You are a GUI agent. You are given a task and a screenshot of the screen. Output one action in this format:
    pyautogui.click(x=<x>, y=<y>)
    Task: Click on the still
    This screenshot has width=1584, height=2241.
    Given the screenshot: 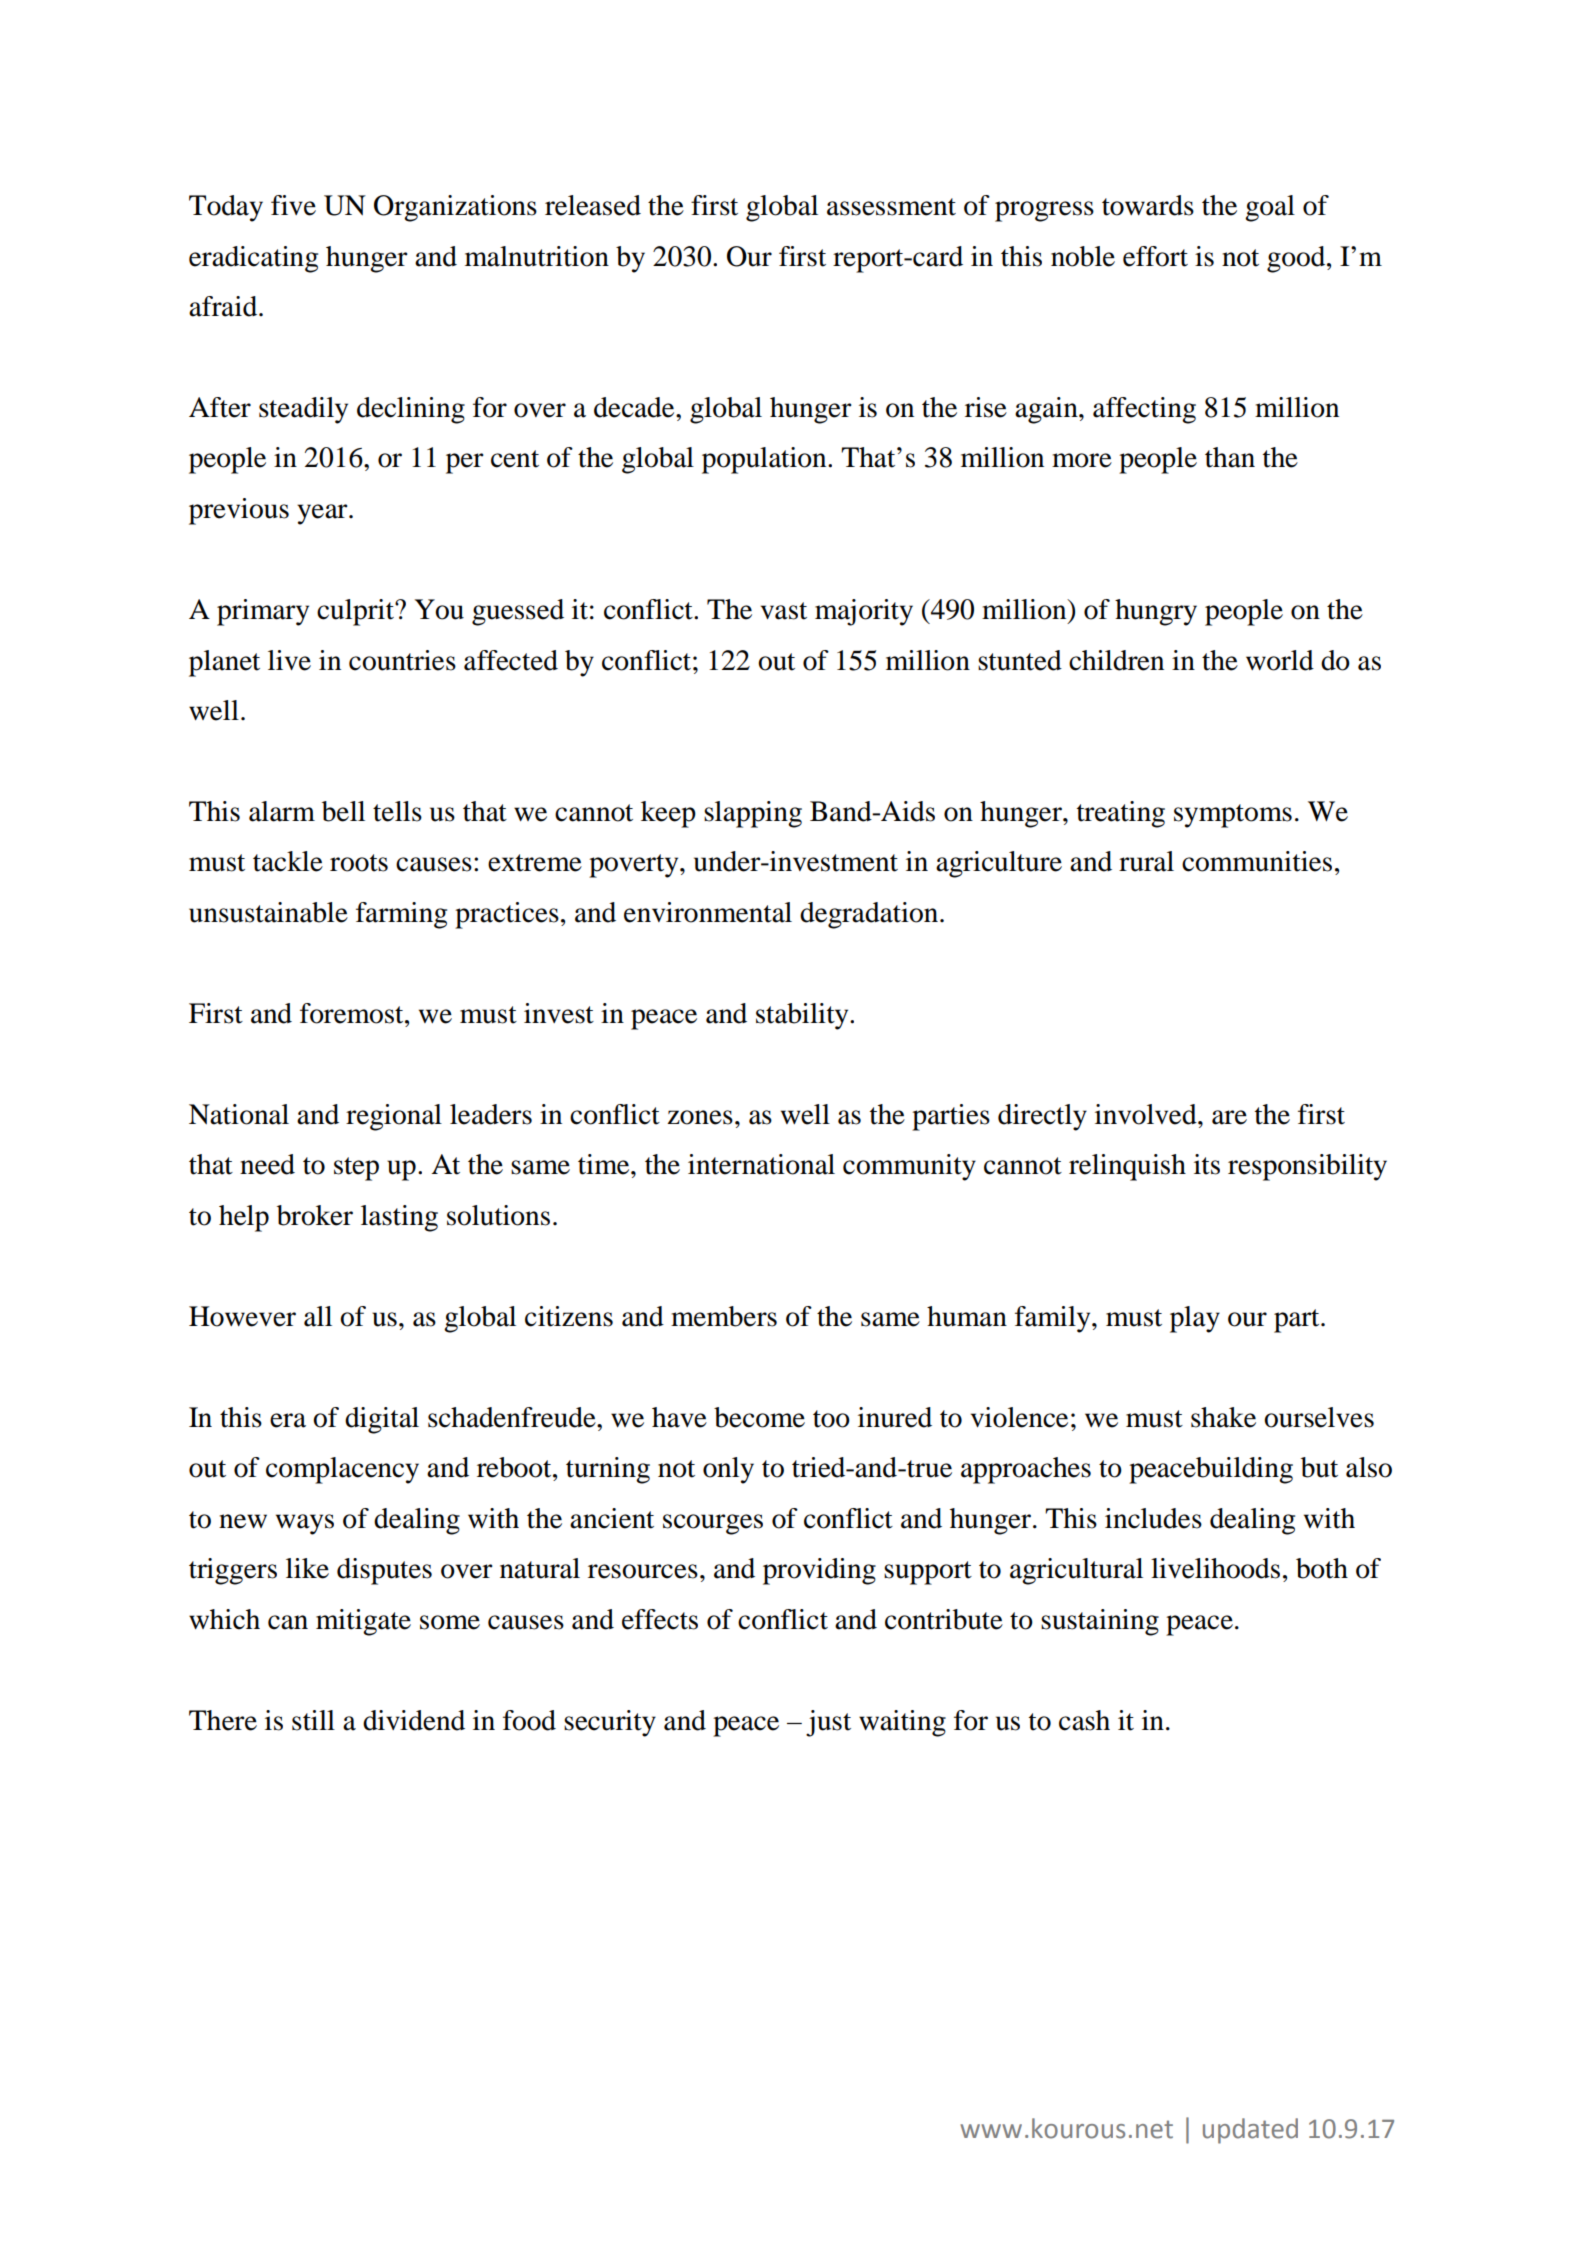 What is the action you would take?
    pyautogui.click(x=313, y=1720)
